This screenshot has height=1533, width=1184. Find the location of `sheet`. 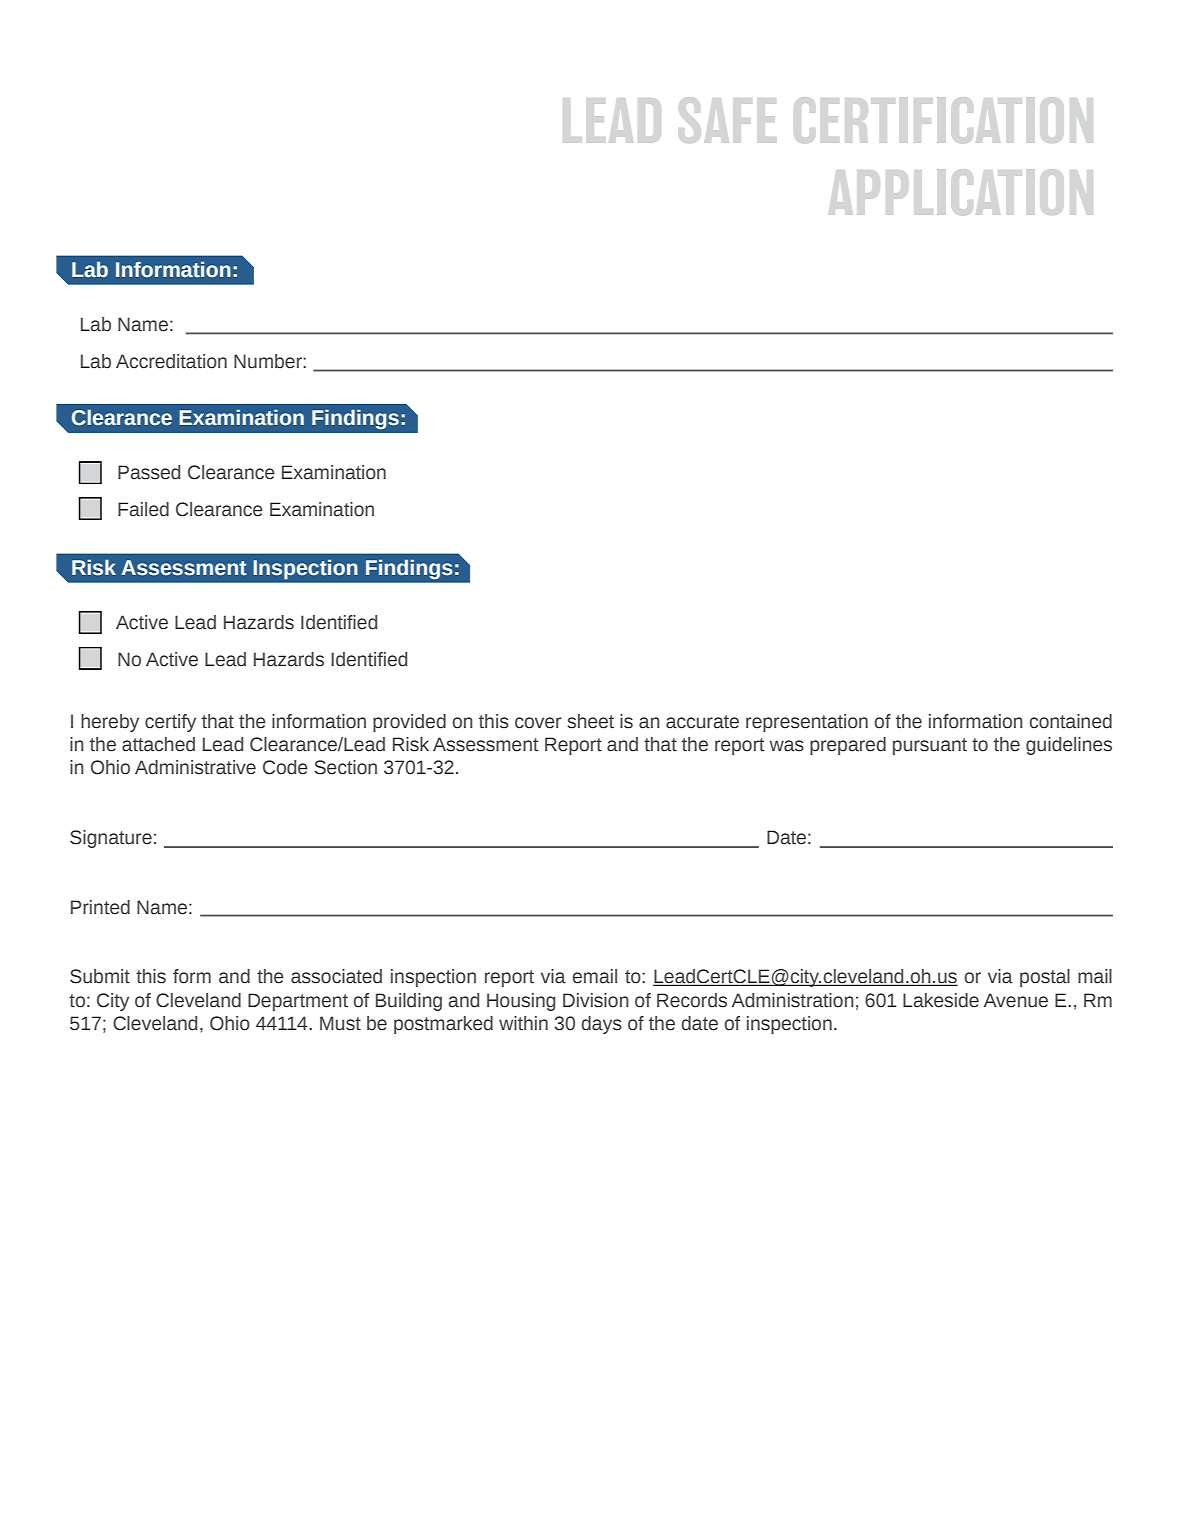

sheet is located at coordinates (590, 721).
